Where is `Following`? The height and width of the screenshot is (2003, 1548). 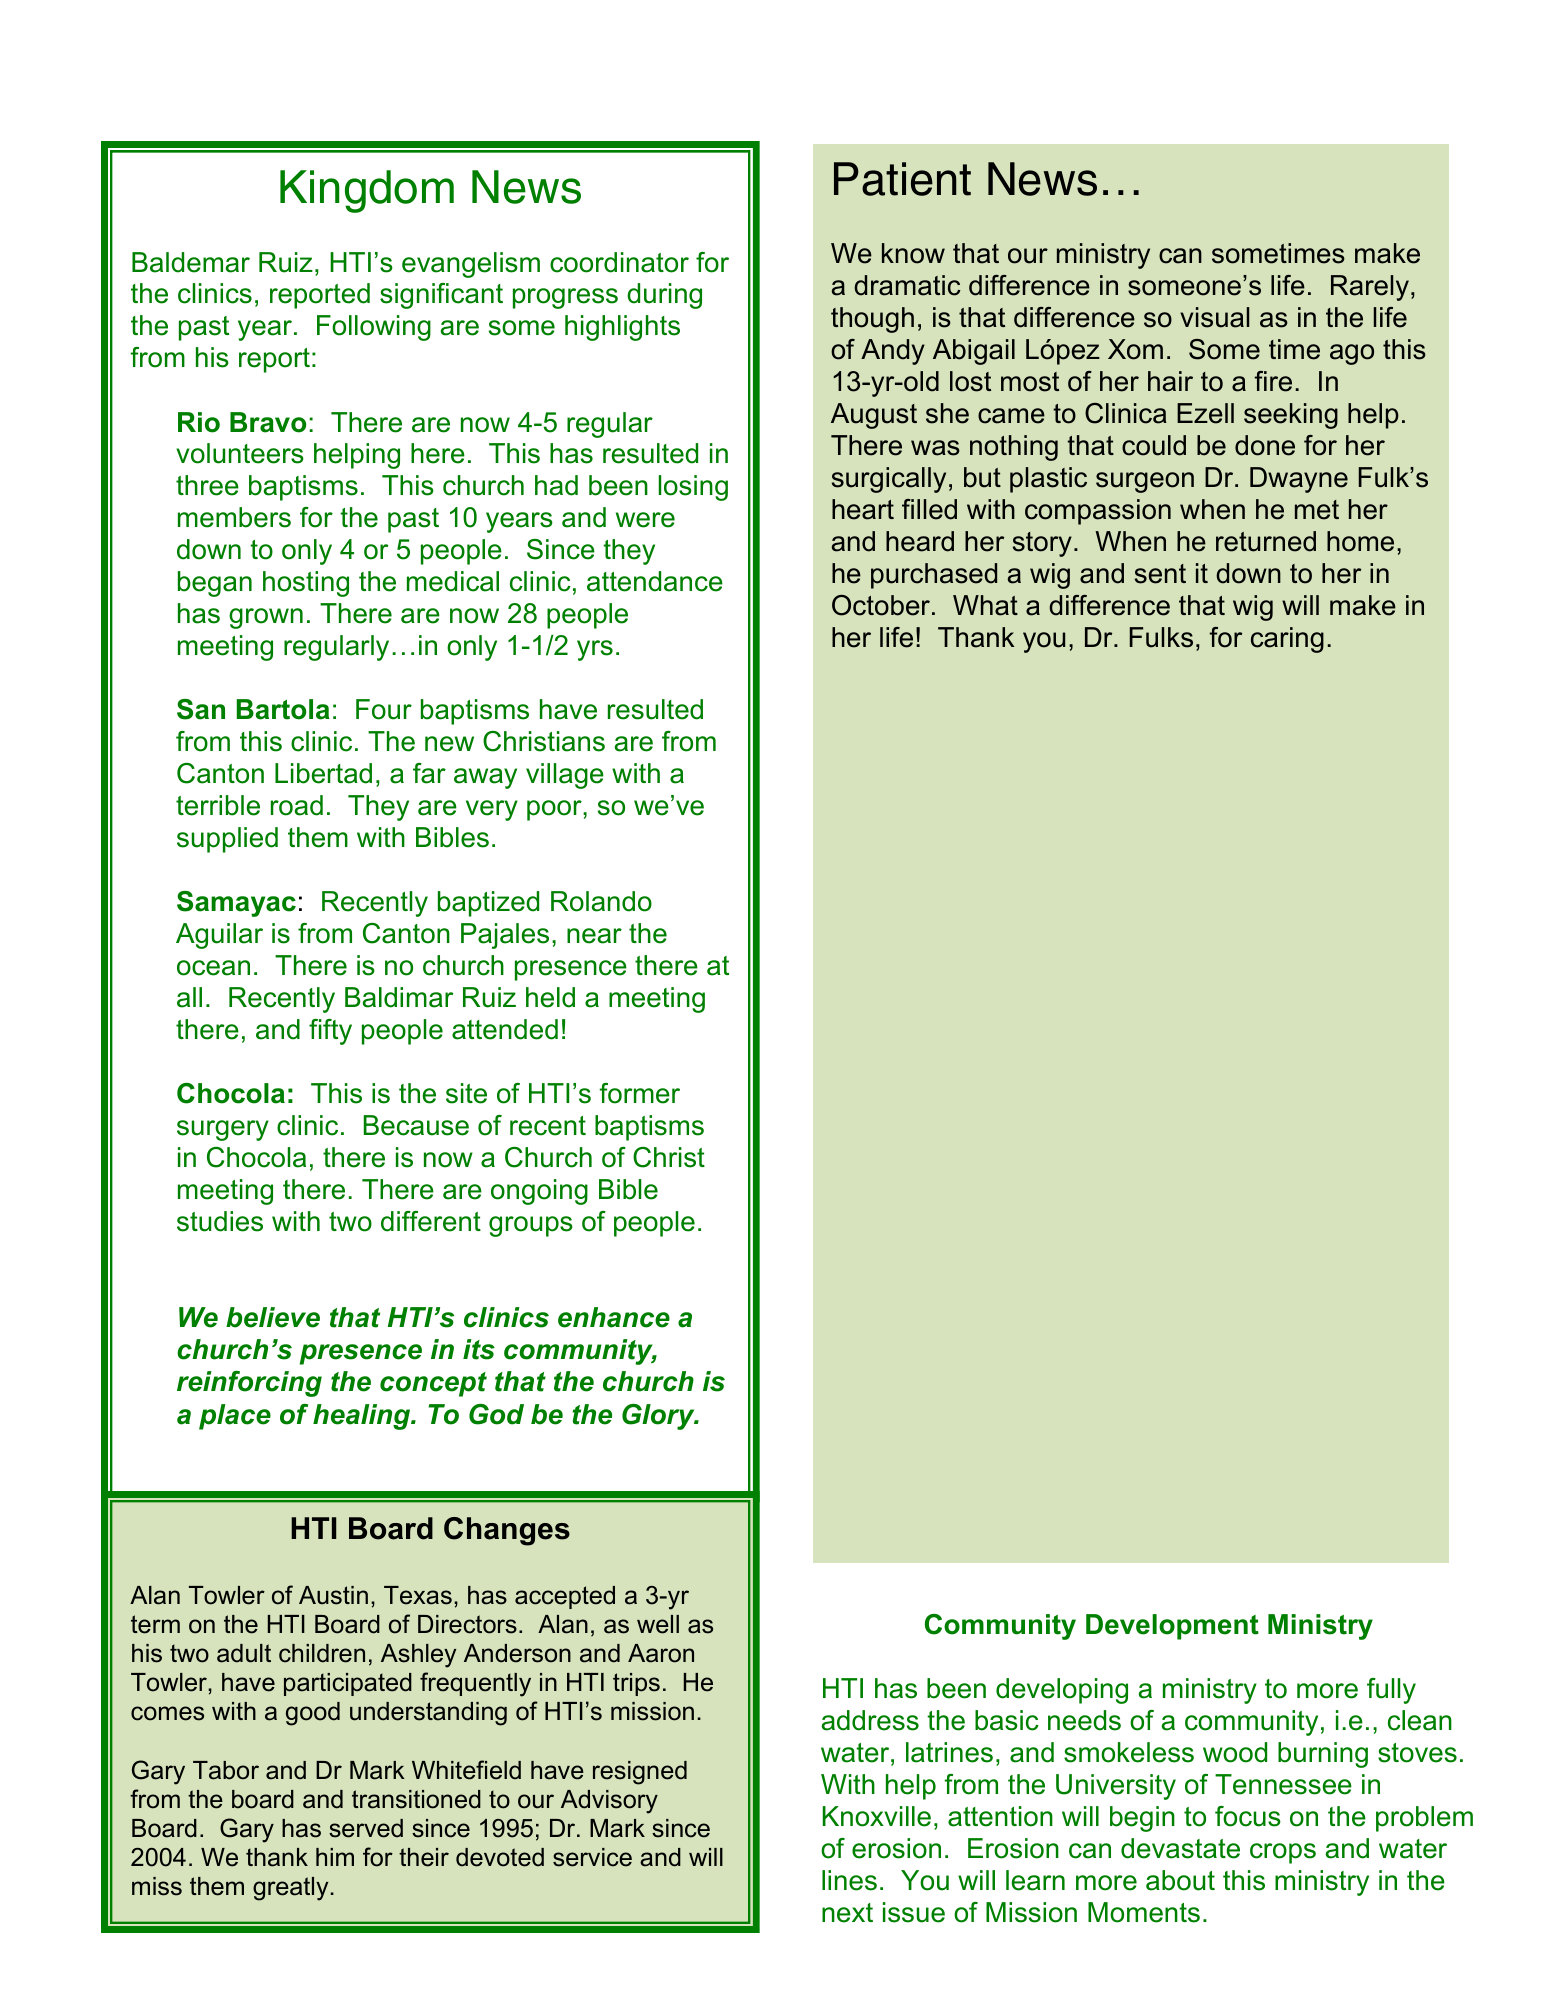
Following is located at coordinates (374, 328).
